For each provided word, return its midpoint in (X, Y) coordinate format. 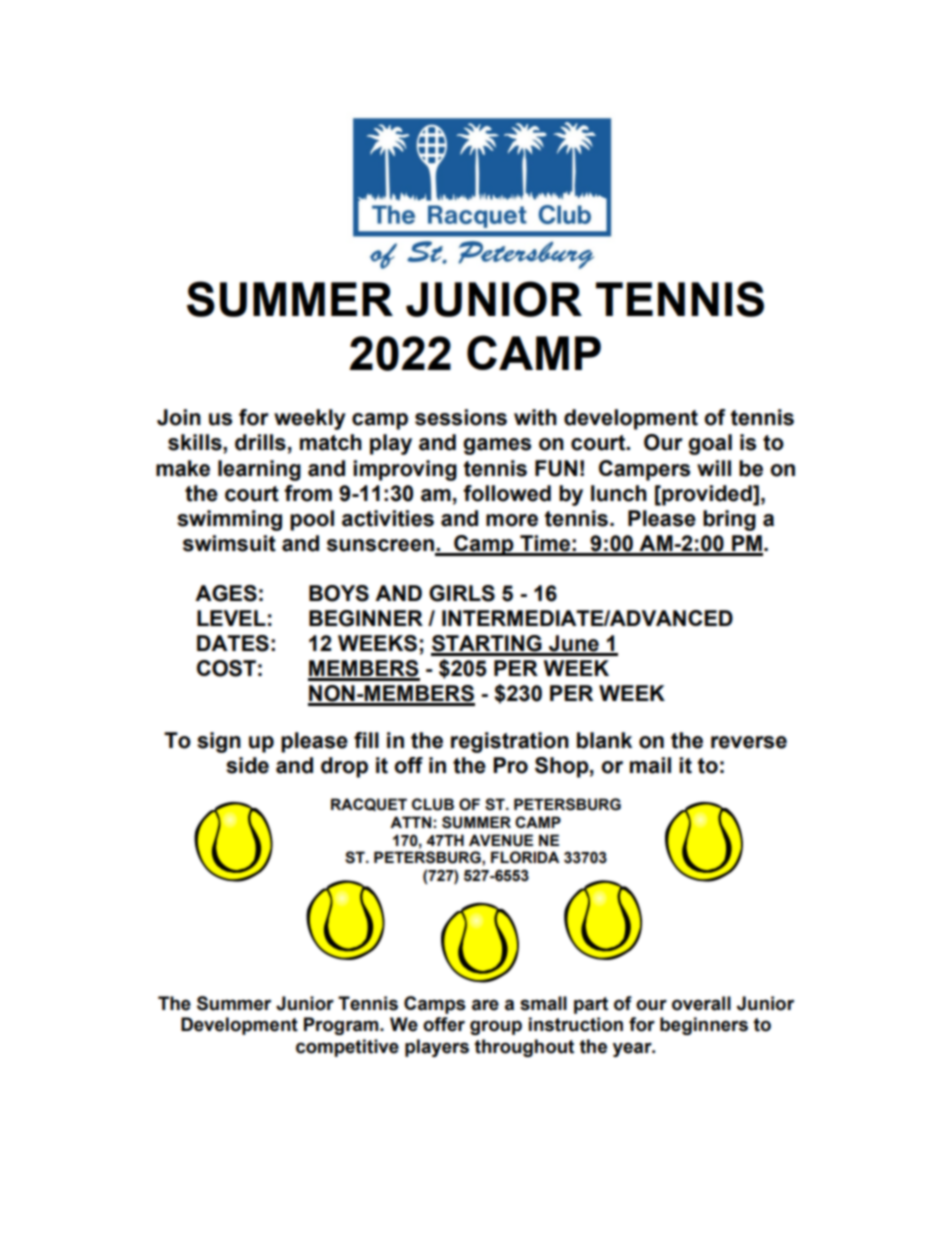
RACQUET (369, 804)
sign (219, 742)
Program (342, 1026)
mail (650, 765)
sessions (461, 417)
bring (729, 520)
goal (710, 444)
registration (510, 742)
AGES (226, 593)
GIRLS (462, 593)
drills (260, 442)
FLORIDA (525, 857)
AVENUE (501, 840)
